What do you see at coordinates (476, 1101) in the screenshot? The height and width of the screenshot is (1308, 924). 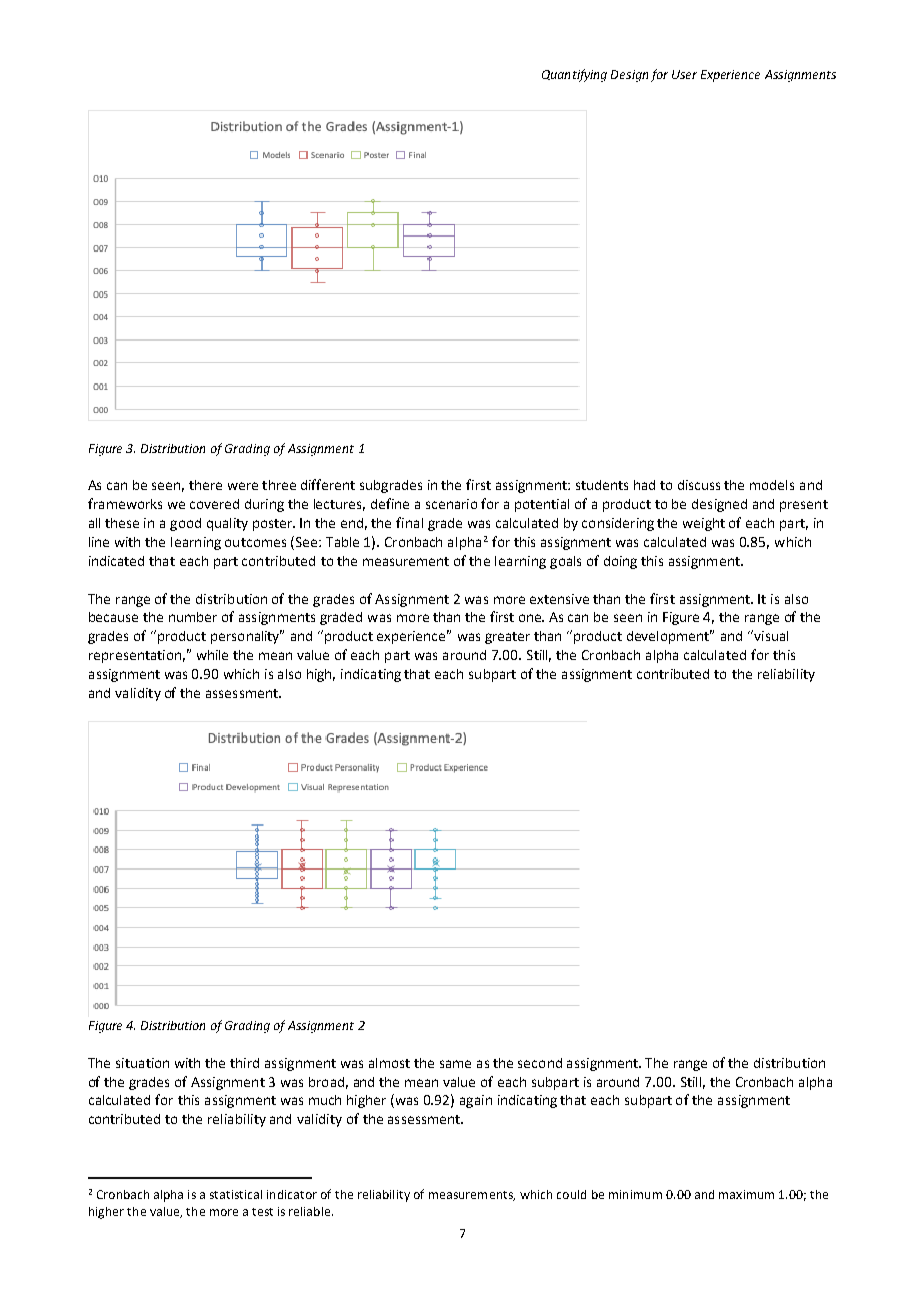 I see `again` at bounding box center [476, 1101].
